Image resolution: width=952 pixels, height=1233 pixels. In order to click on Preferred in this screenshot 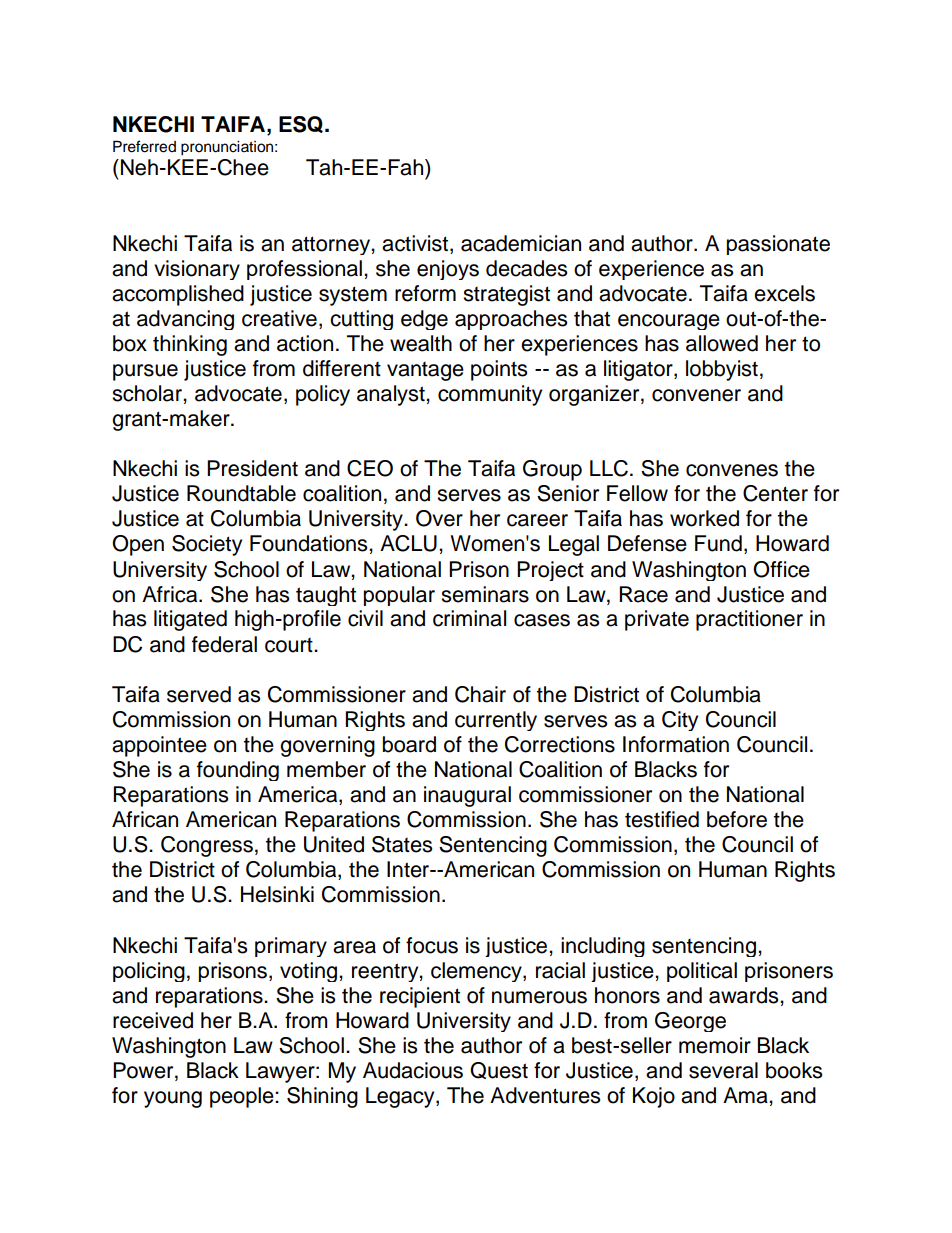, I will do `click(144, 146)`.
